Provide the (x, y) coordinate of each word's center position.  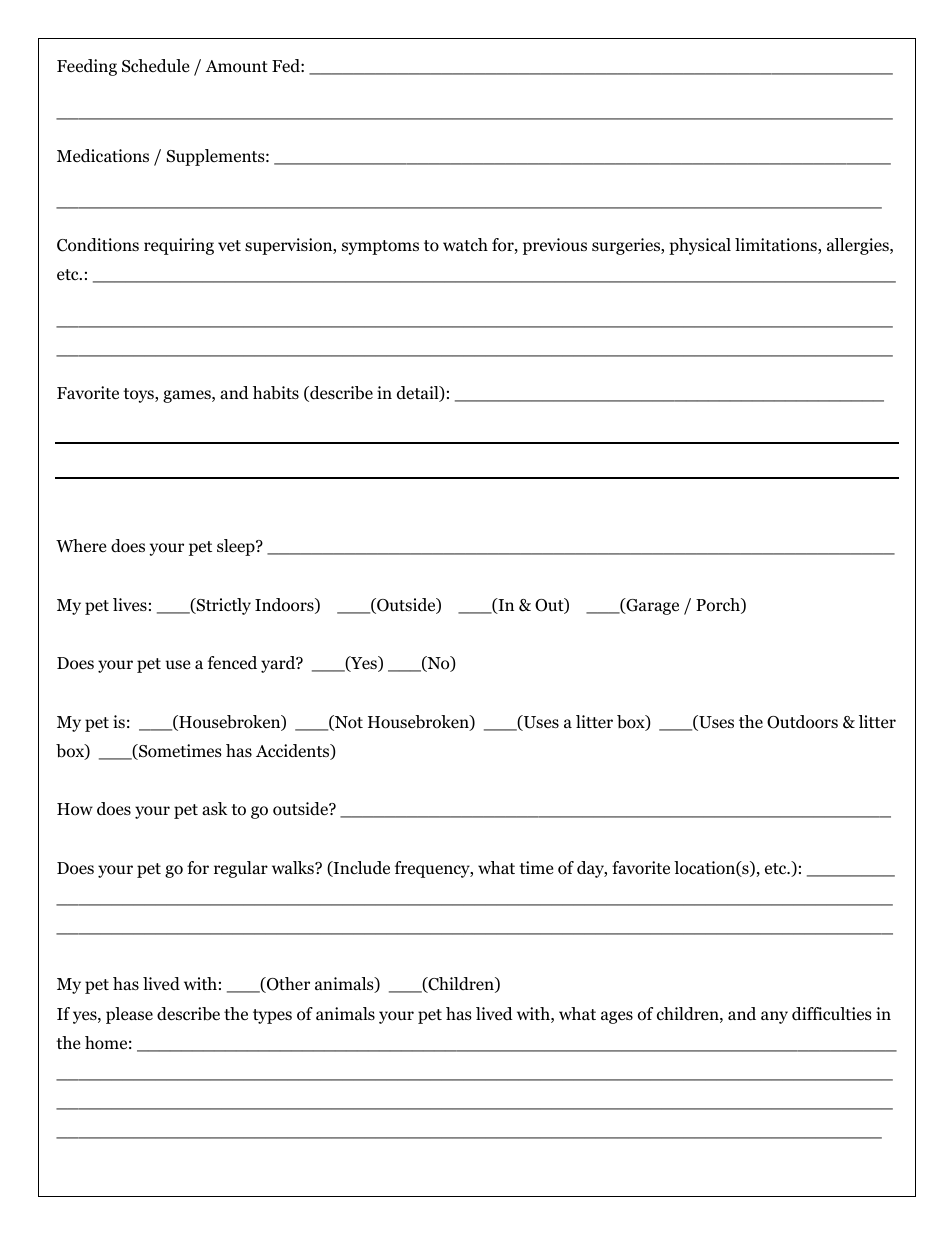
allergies (859, 246)
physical (700, 246)
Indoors (285, 606)
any (774, 1017)
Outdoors (802, 722)
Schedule (155, 66)
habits (276, 393)
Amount (236, 66)
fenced (232, 663)
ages (617, 1017)
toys (139, 395)
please (129, 1015)
